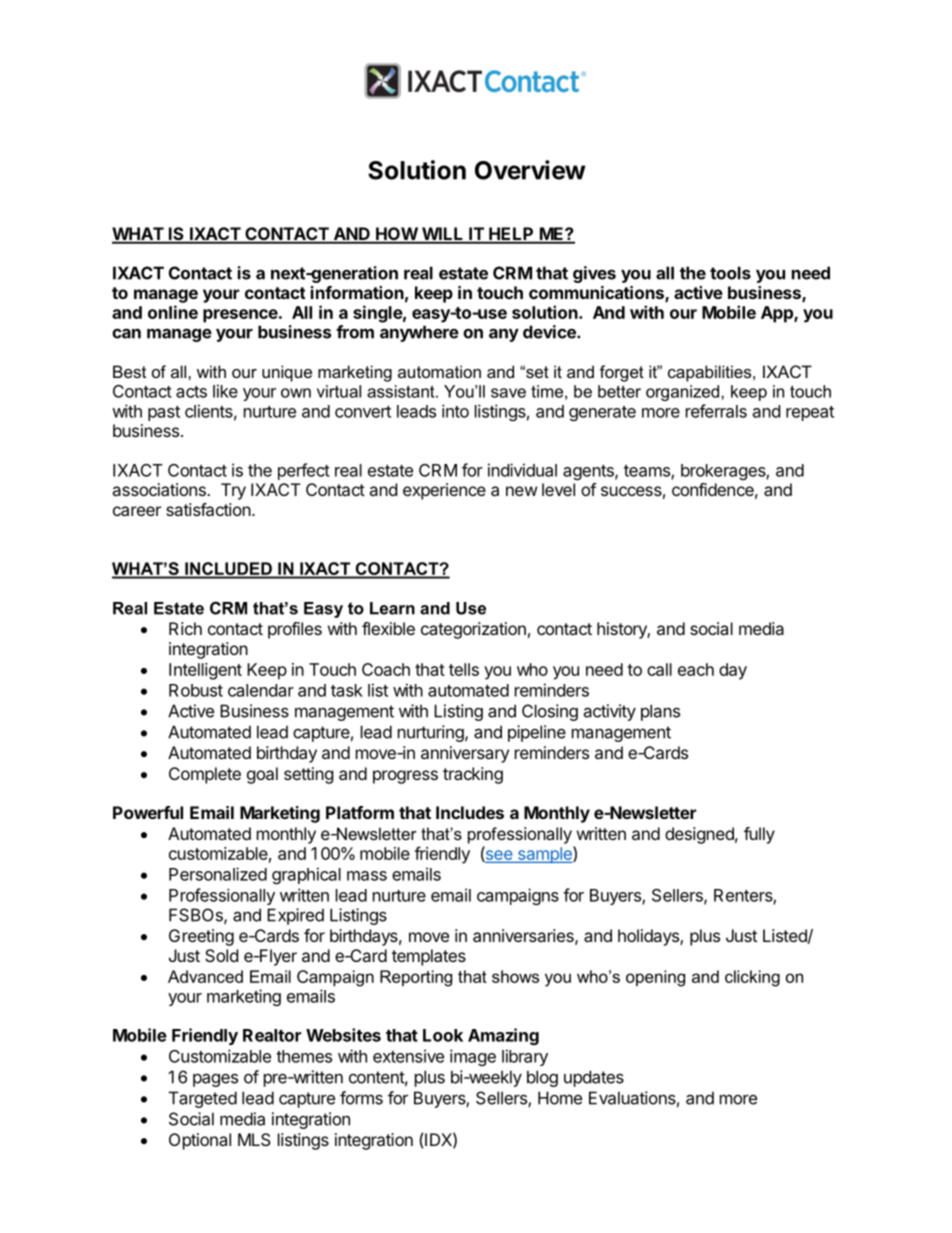 The image size is (952, 1233). I want to click on each, so click(696, 669).
